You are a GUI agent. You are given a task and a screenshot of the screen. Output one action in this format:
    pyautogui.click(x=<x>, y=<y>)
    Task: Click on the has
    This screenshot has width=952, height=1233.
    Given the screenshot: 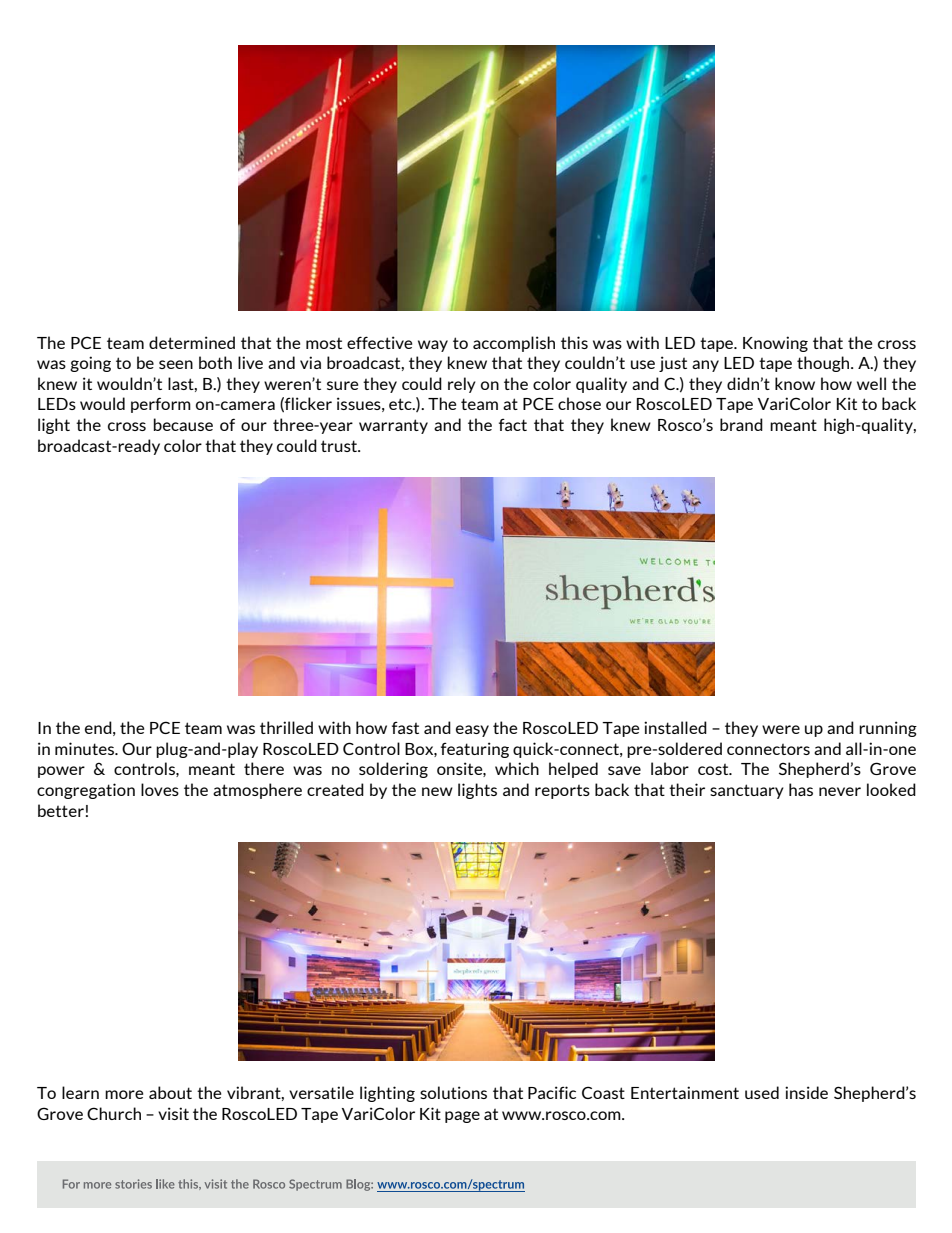 What is the action you would take?
    pyautogui.click(x=801, y=789)
